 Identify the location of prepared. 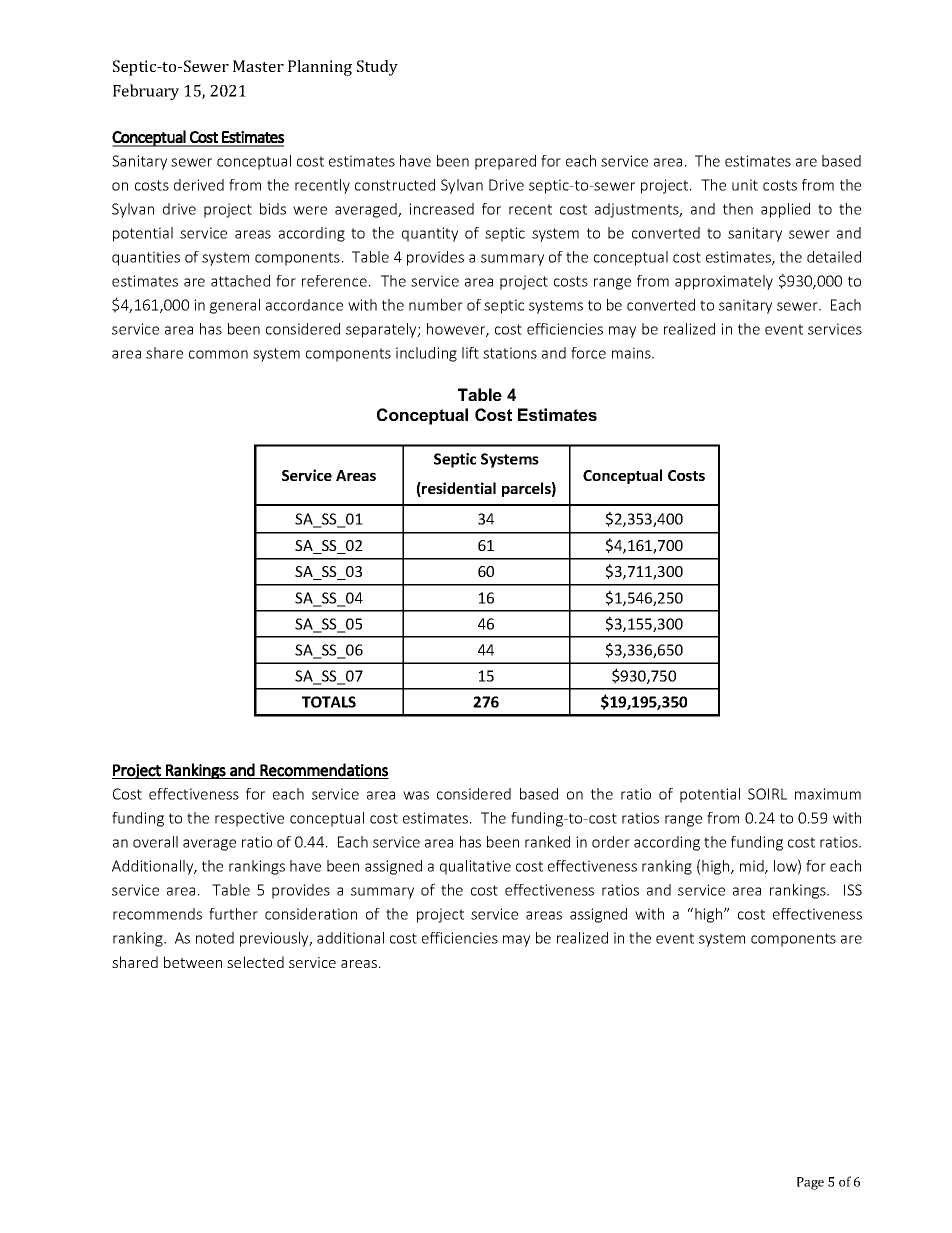
(505, 162).
